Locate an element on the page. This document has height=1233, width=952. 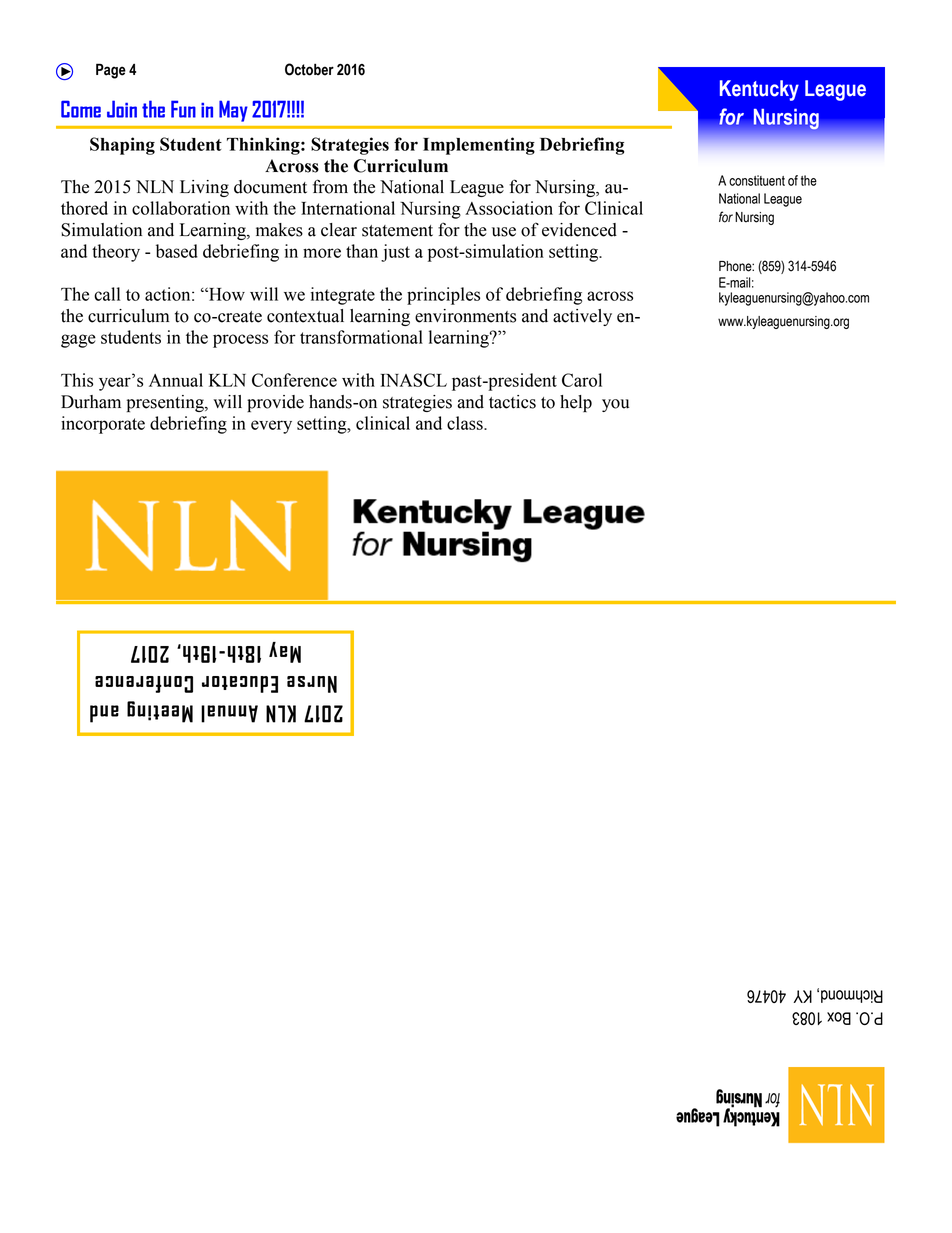
principles is located at coordinates (443, 296).
